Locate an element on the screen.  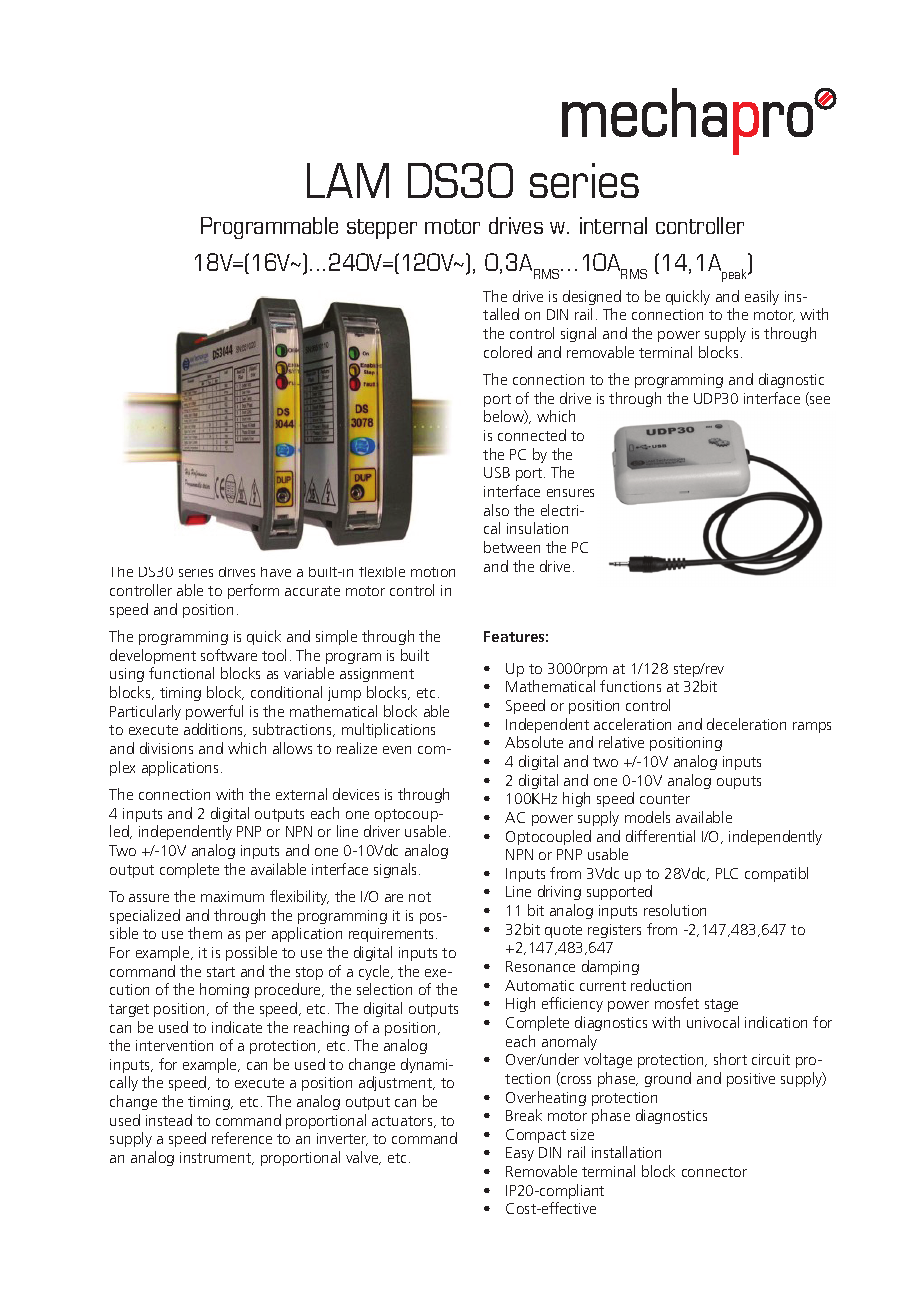
PLC is located at coordinates (727, 873).
